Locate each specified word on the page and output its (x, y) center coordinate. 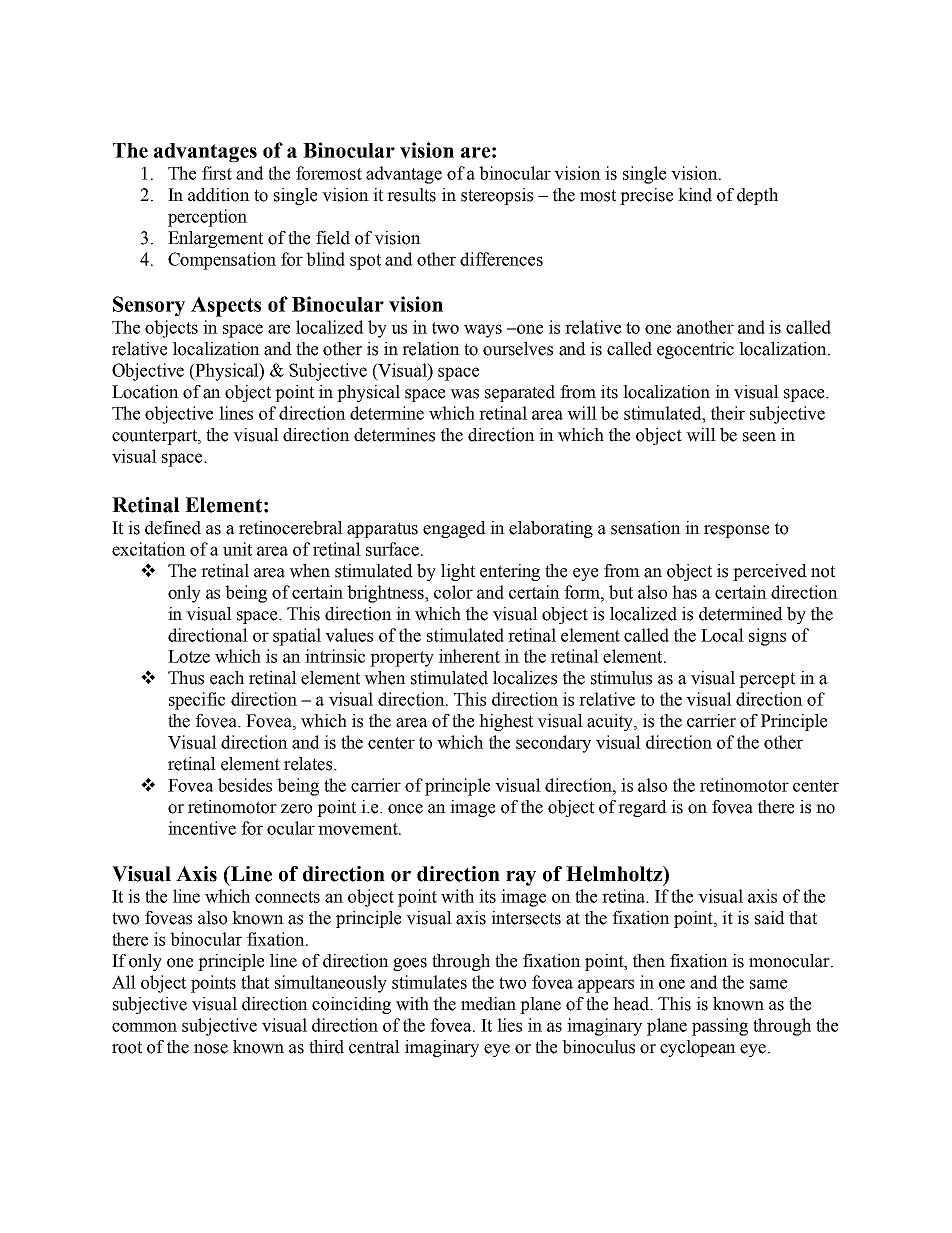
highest (506, 722)
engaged (454, 529)
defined (173, 528)
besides (245, 785)
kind (695, 195)
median (488, 1004)
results (411, 195)
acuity (611, 722)
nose (211, 1049)
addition (219, 195)
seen (759, 437)
